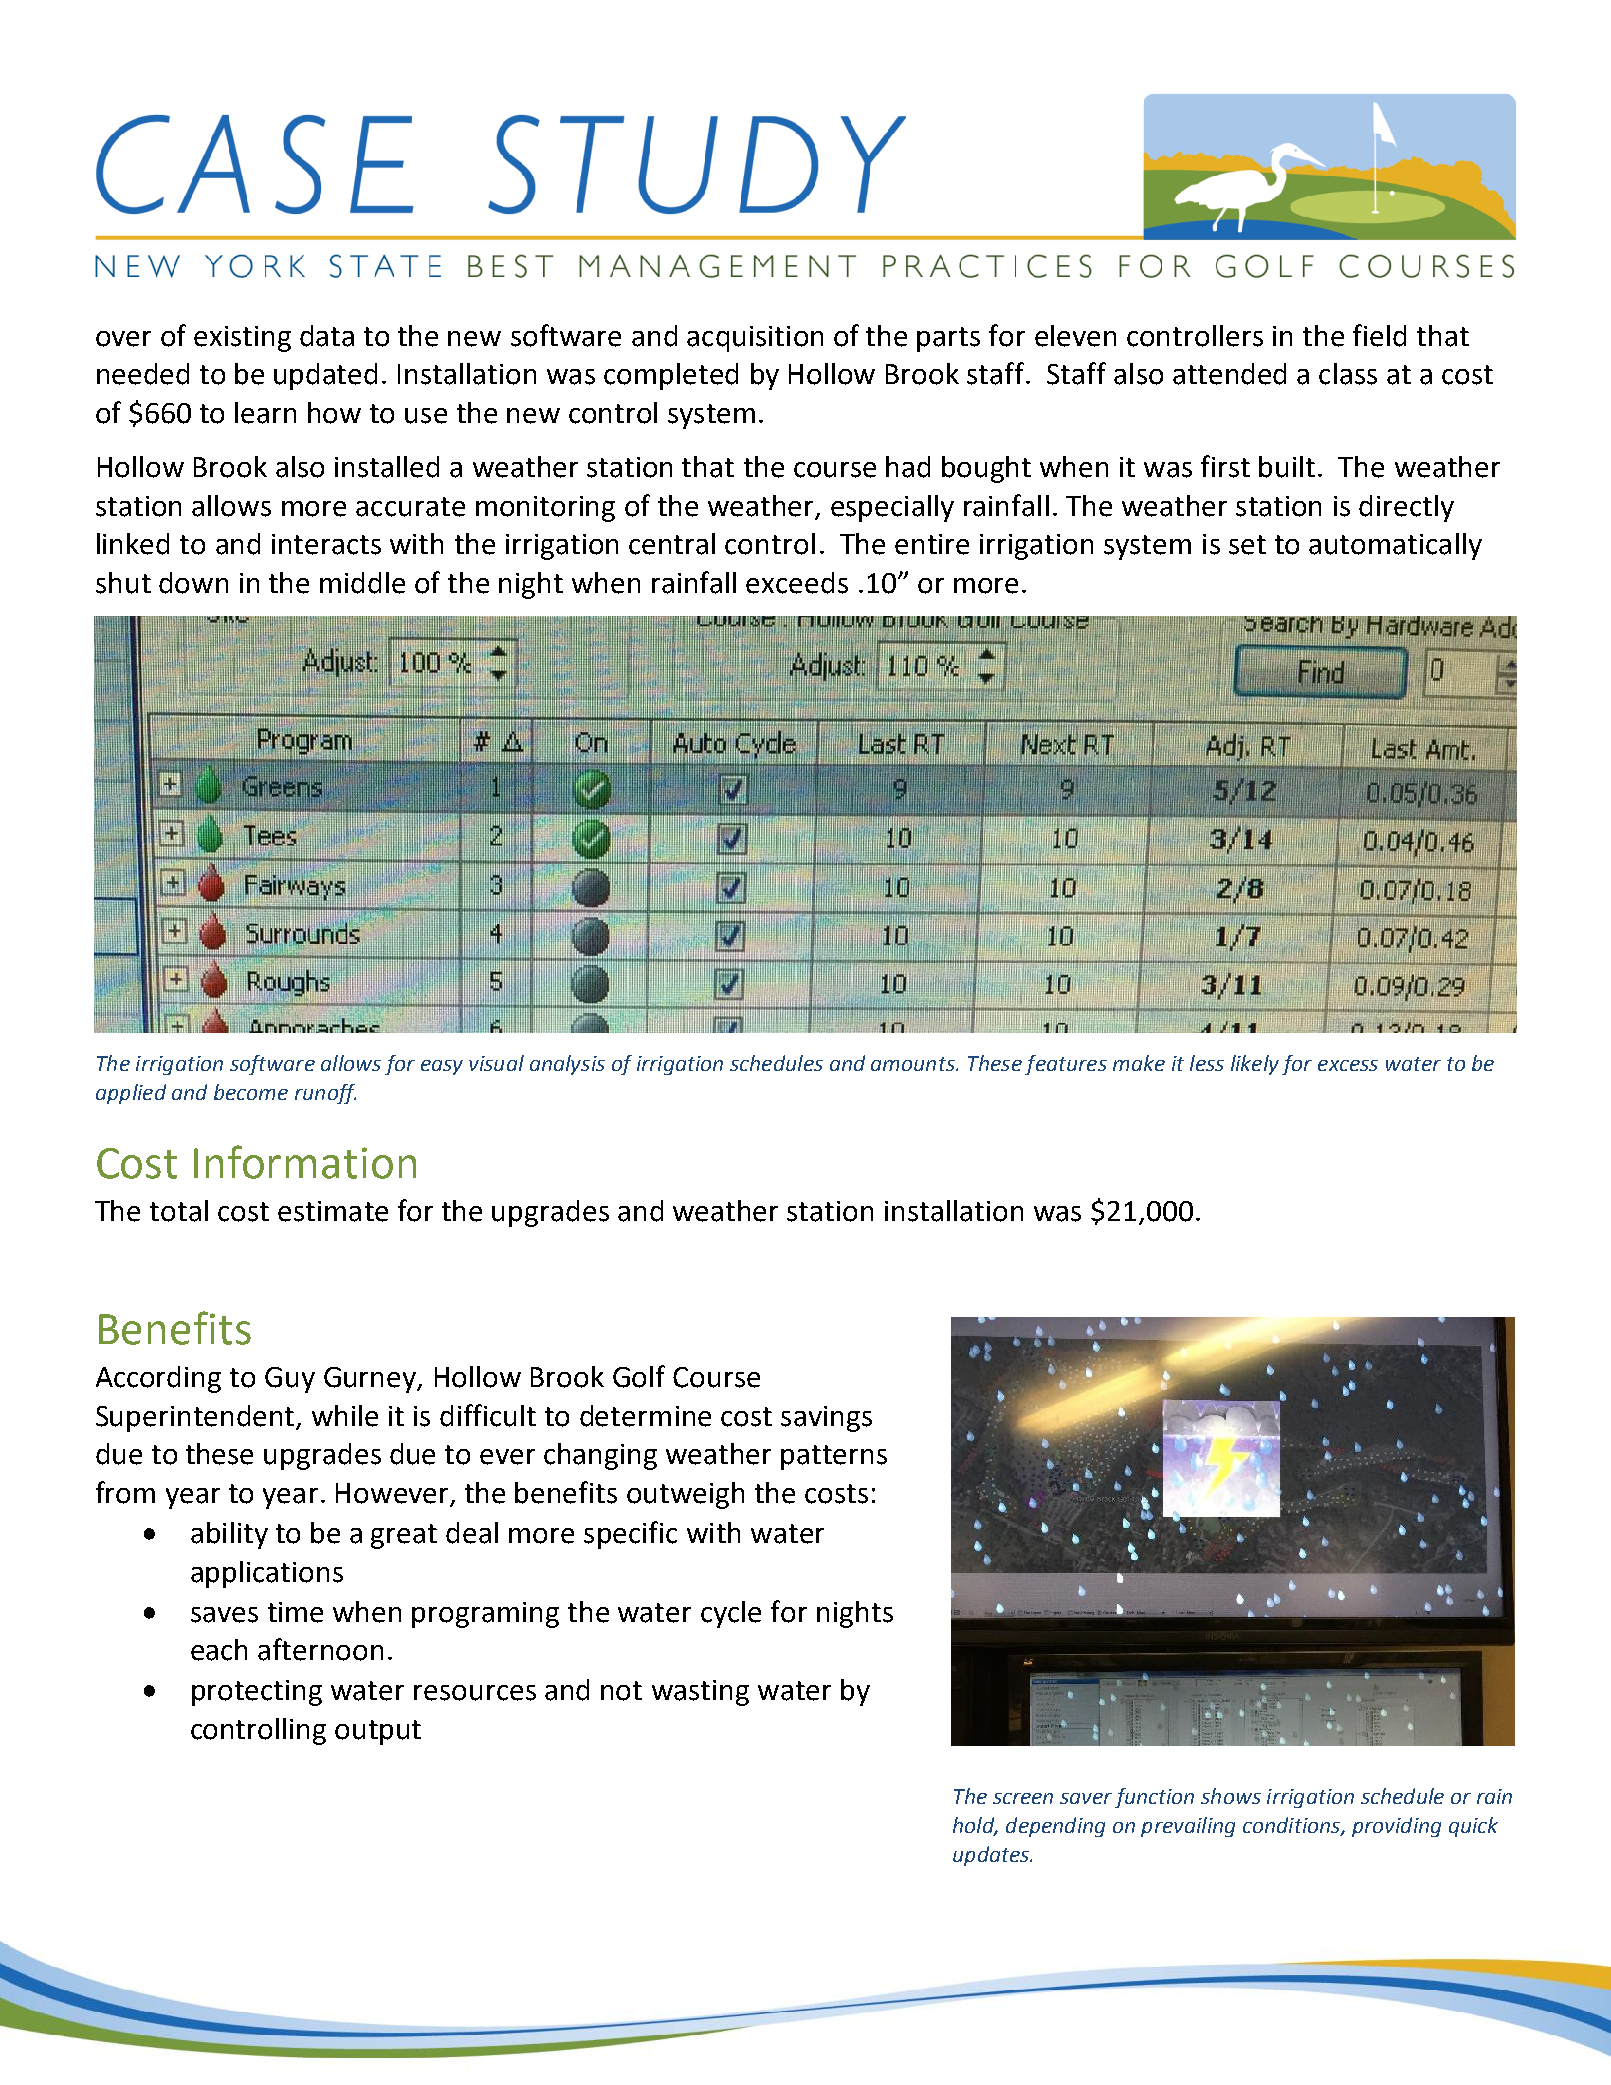 Image resolution: width=1611 pixels, height=2085 pixels. What do you see at coordinates (1247, 545) in the document?
I see `set` at bounding box center [1247, 545].
